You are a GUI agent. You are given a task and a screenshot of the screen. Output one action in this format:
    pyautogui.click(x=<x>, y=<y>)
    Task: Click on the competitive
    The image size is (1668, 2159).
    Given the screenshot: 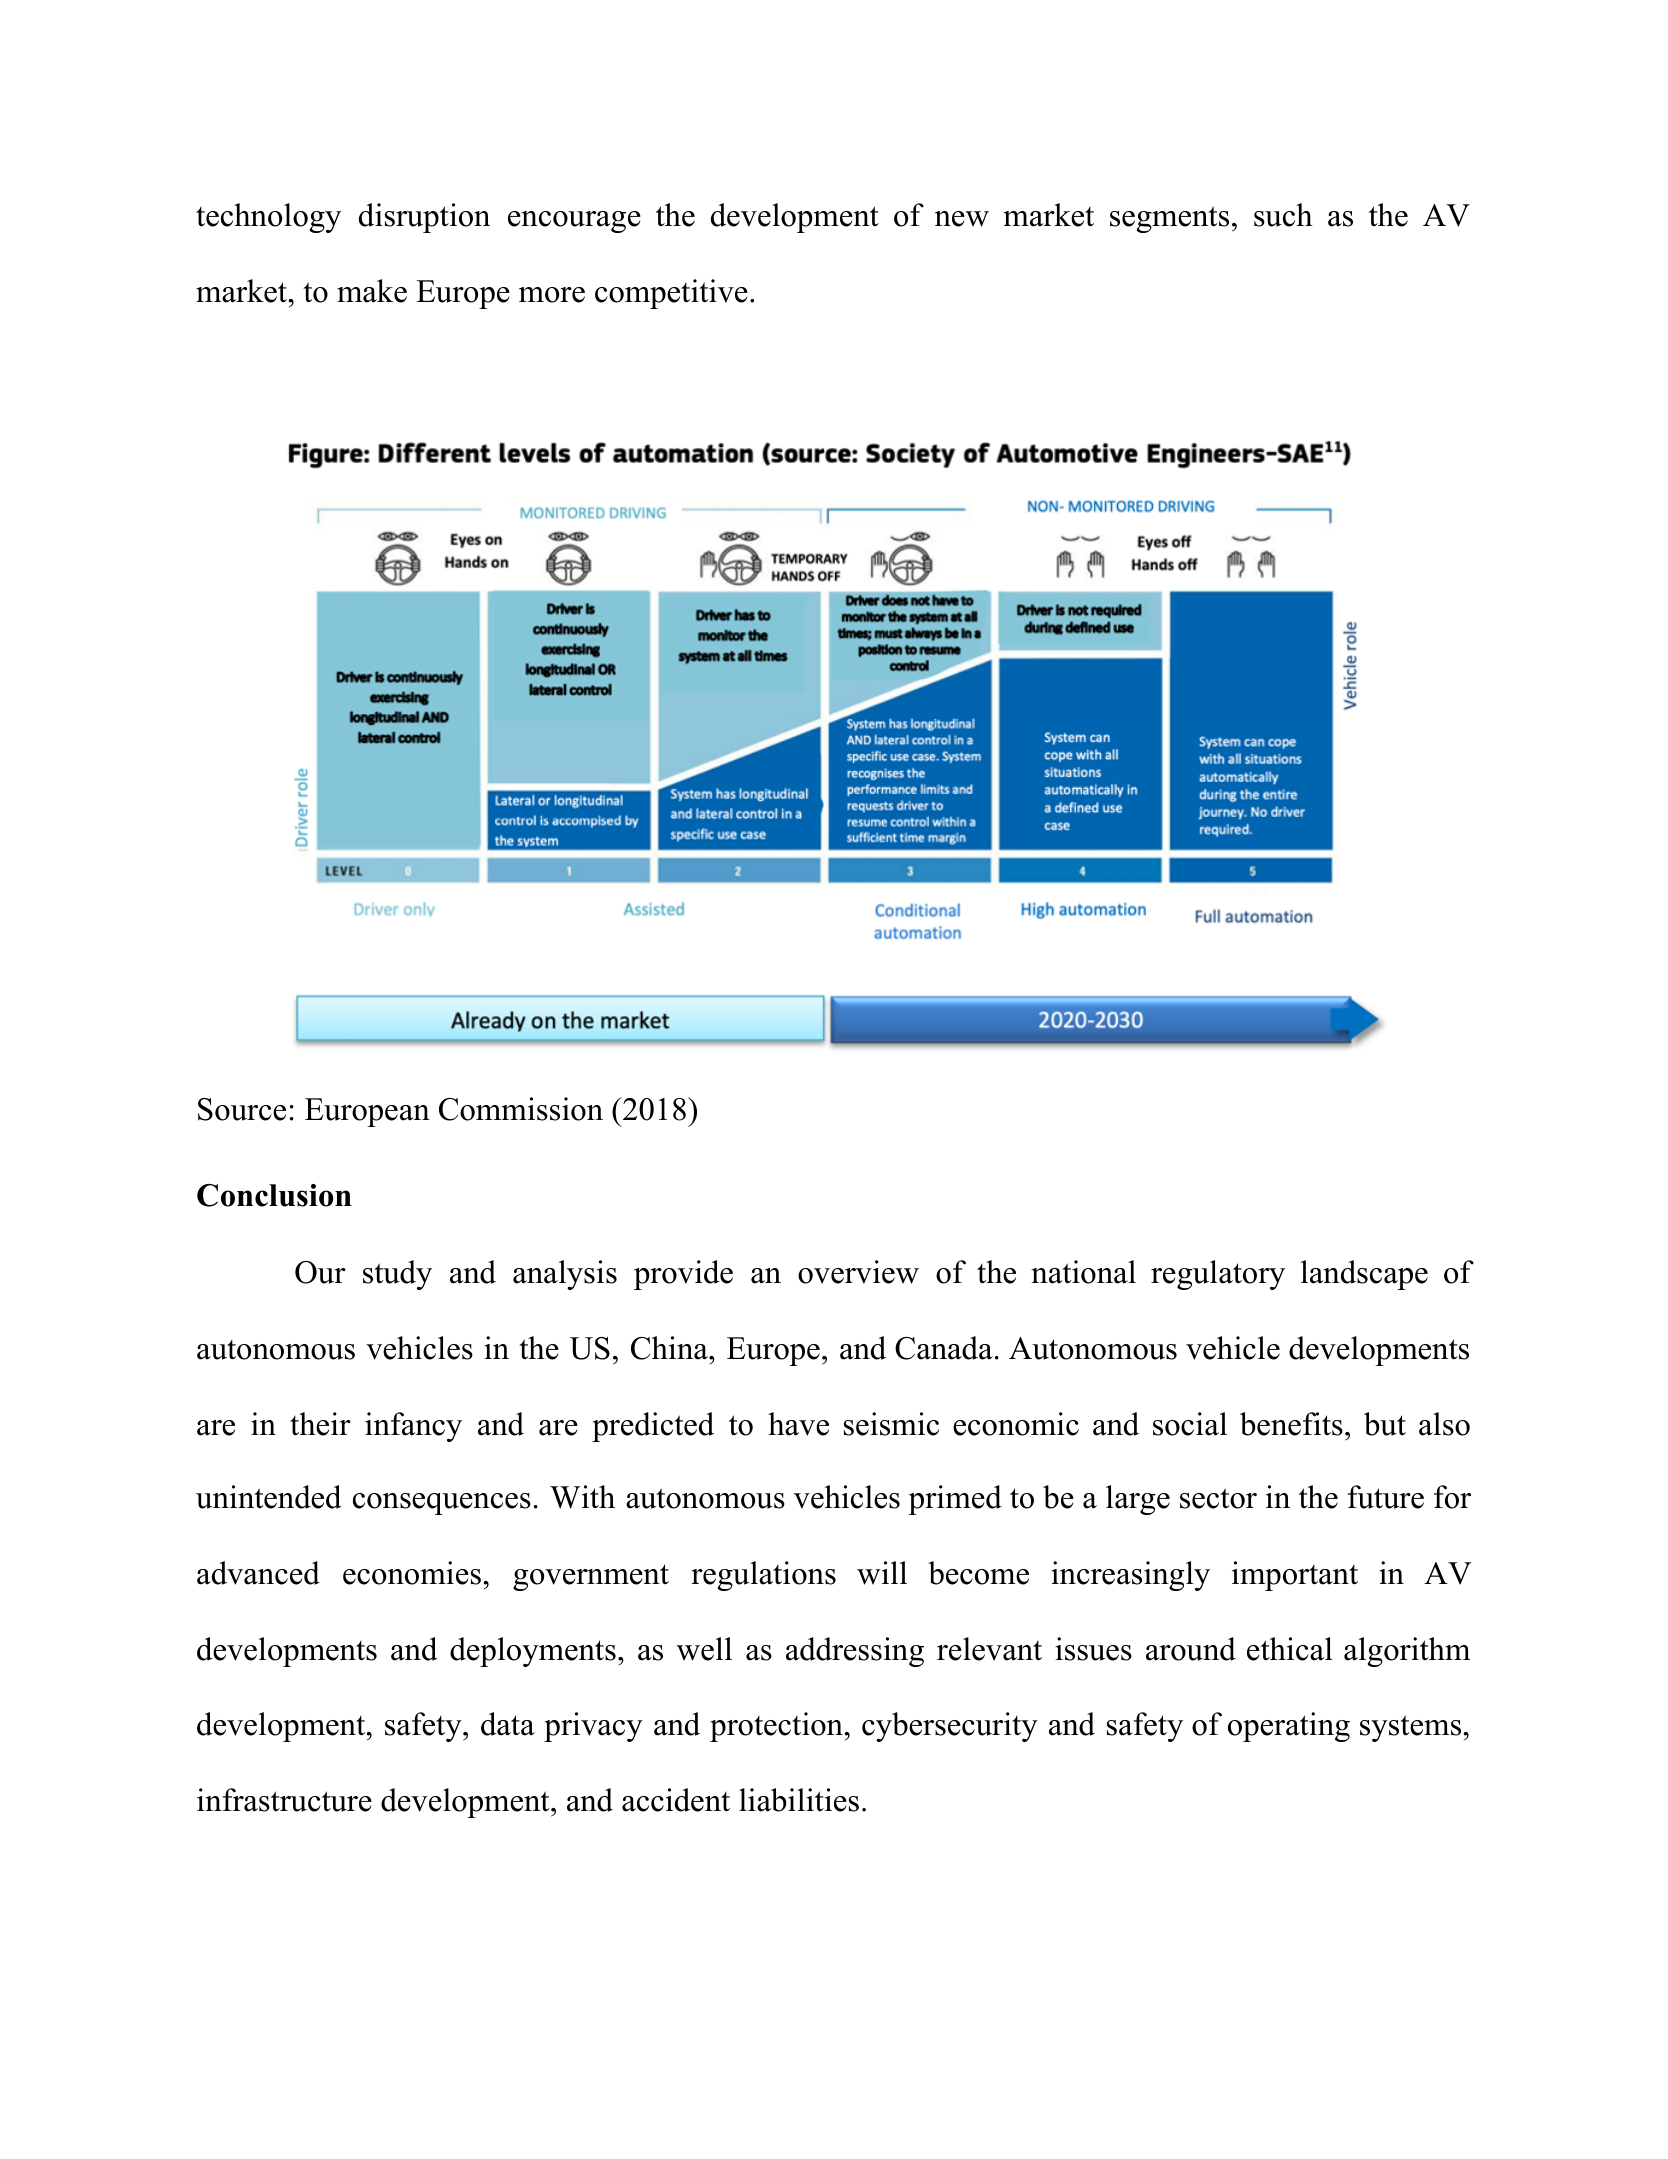 What is the action you would take?
    pyautogui.click(x=671, y=294)
